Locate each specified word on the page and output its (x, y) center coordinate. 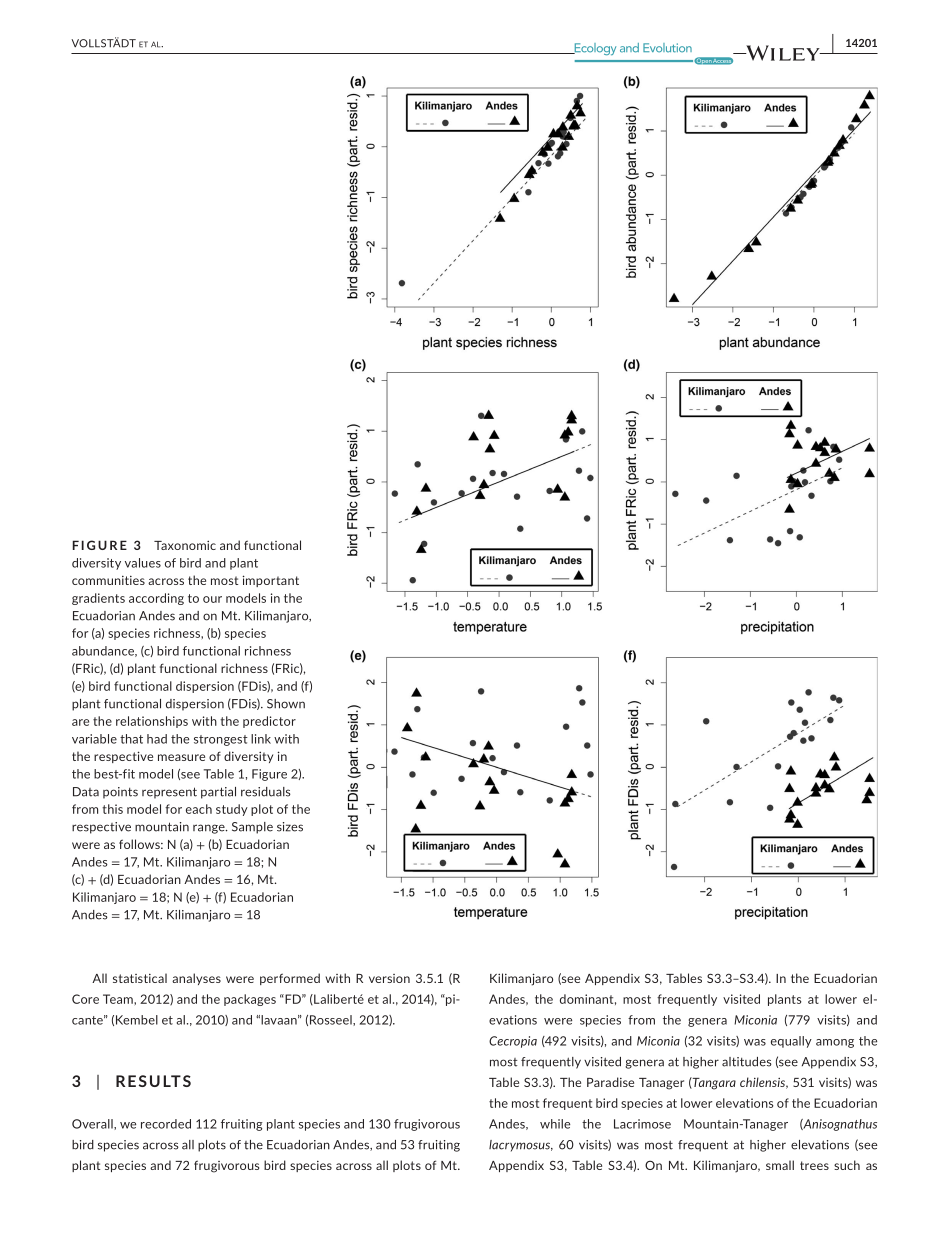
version (389, 978)
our (212, 599)
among (835, 1043)
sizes (290, 827)
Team (119, 999)
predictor (269, 722)
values (143, 563)
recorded (166, 1124)
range (210, 829)
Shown (286, 704)
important (271, 581)
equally (791, 1042)
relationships (152, 722)
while (555, 1124)
